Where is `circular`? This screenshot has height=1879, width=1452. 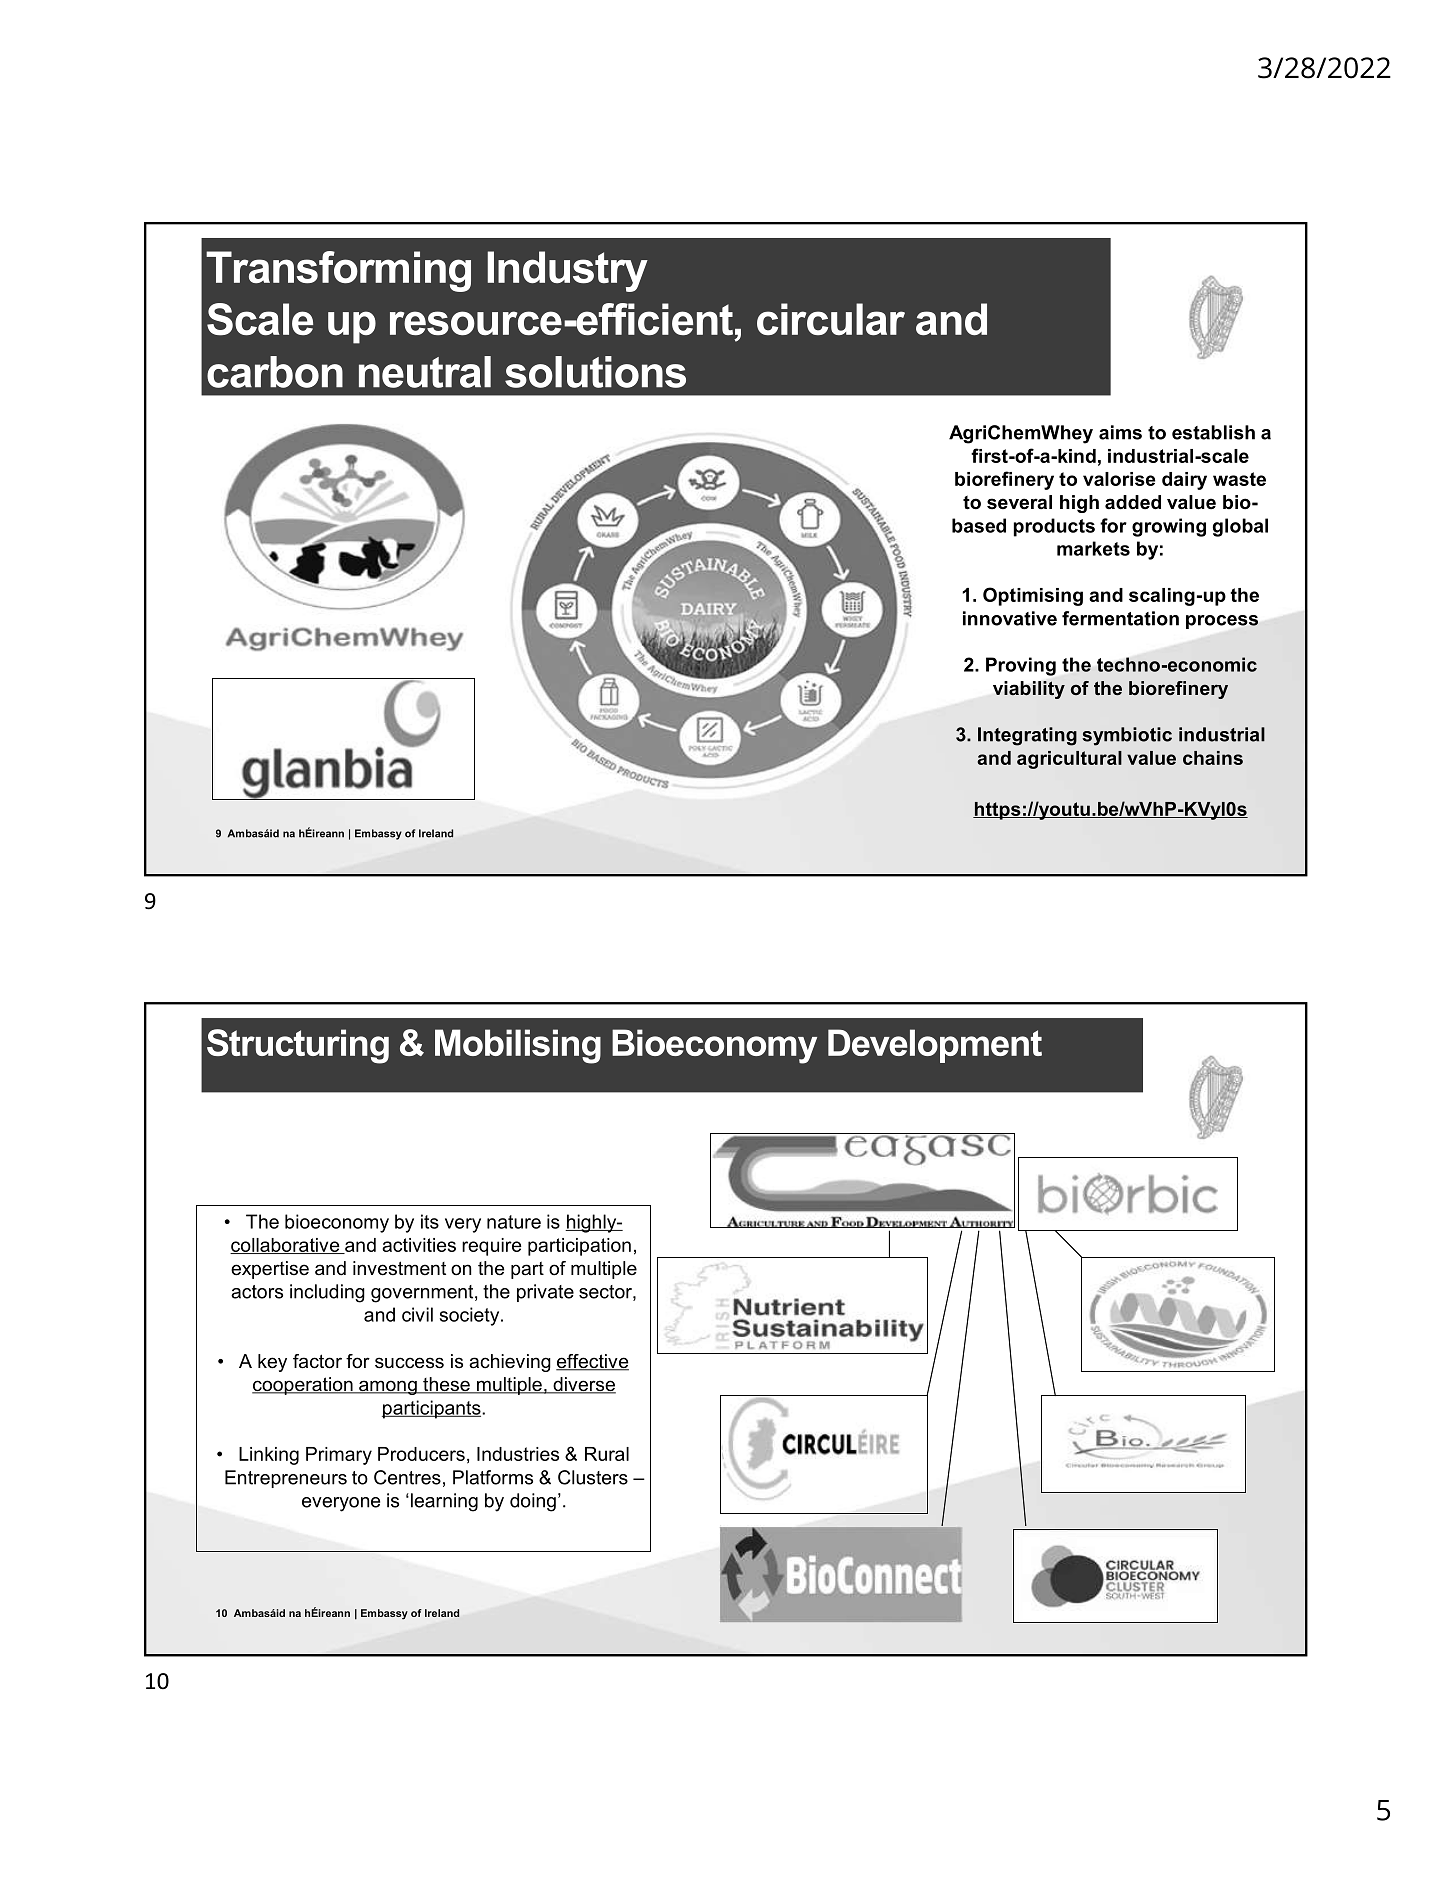 circular is located at coordinates (831, 319).
